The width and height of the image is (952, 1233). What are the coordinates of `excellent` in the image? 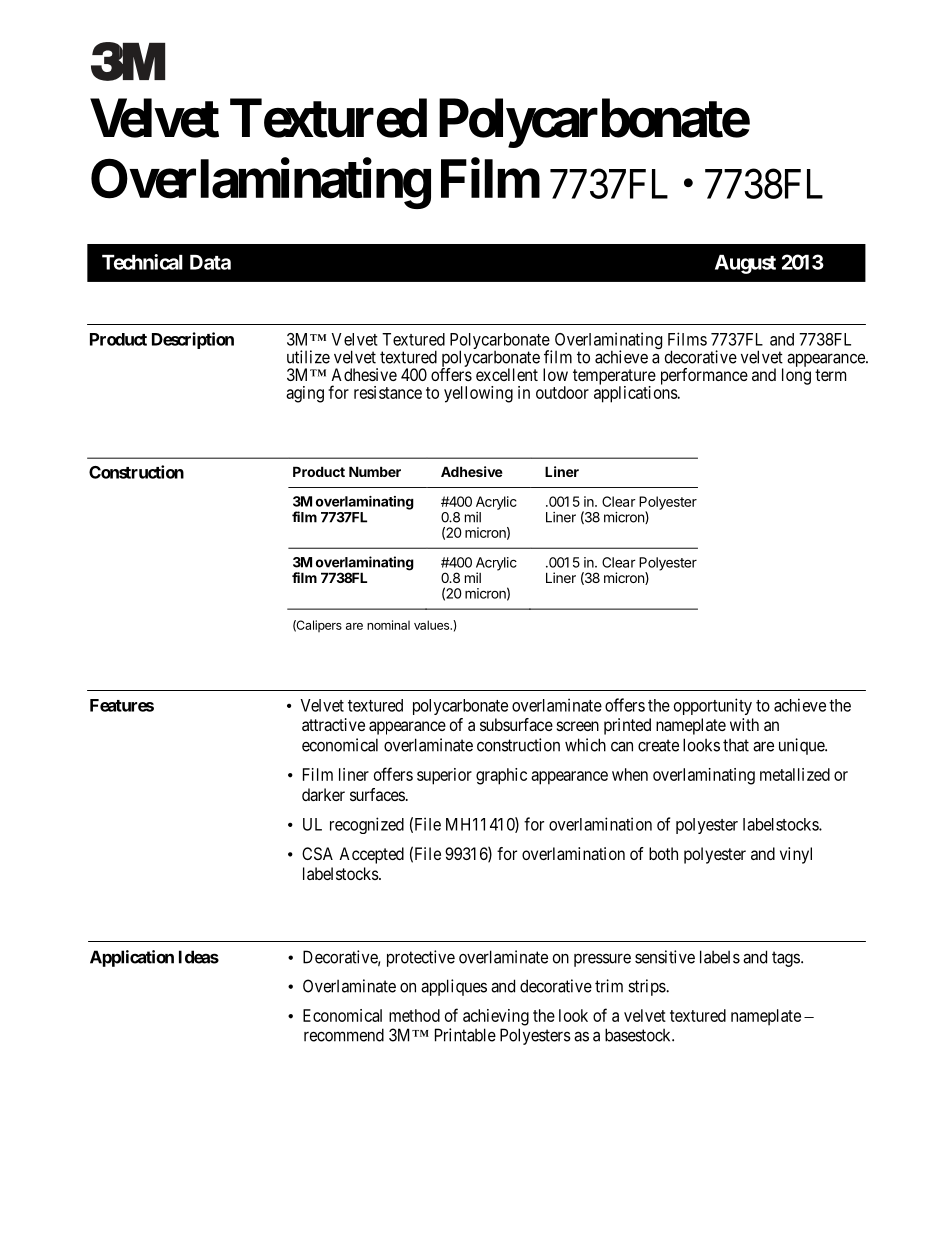 It's located at (507, 374).
